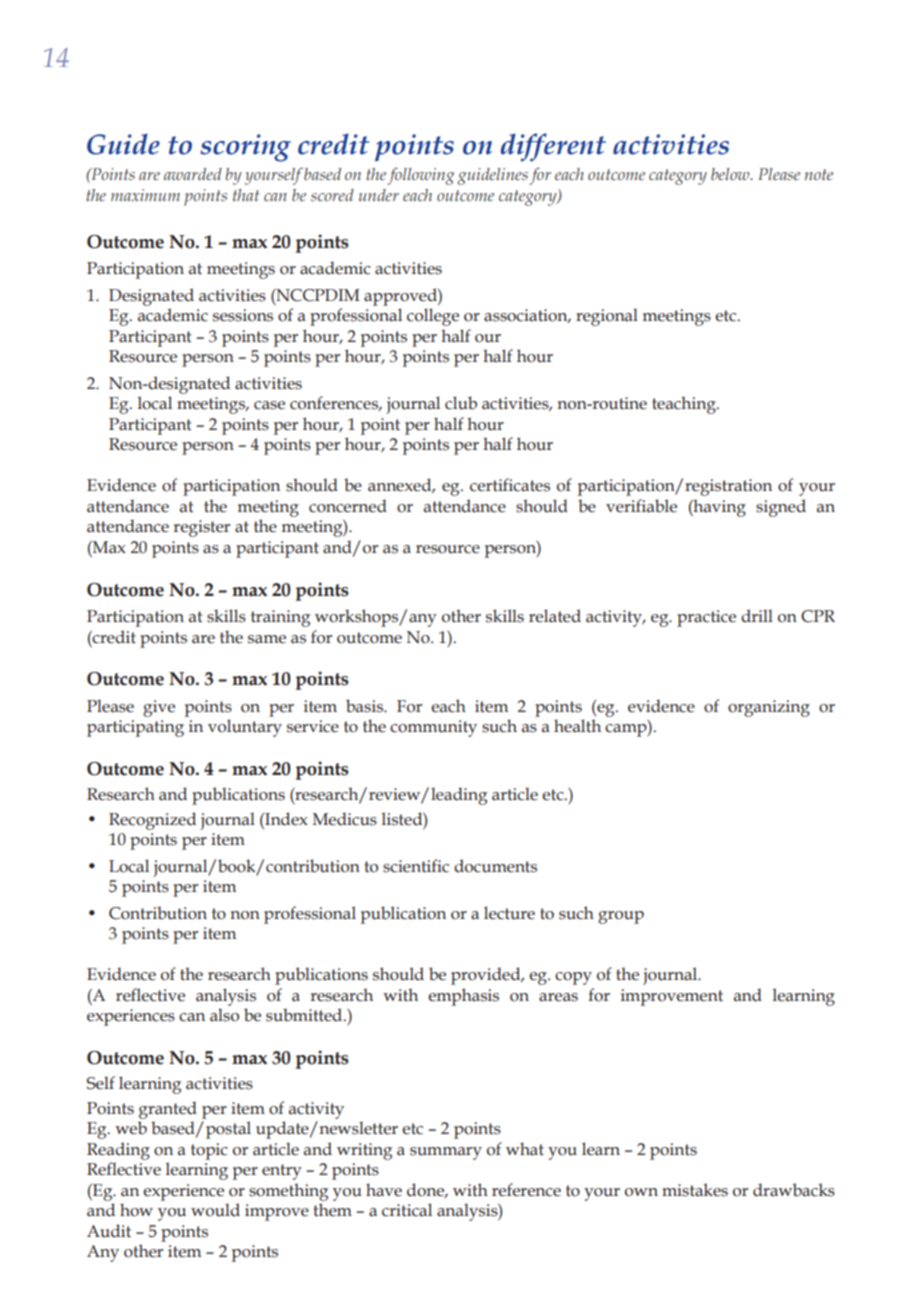 The image size is (924, 1308). What do you see at coordinates (420, 176) in the screenshot?
I see `following` at bounding box center [420, 176].
